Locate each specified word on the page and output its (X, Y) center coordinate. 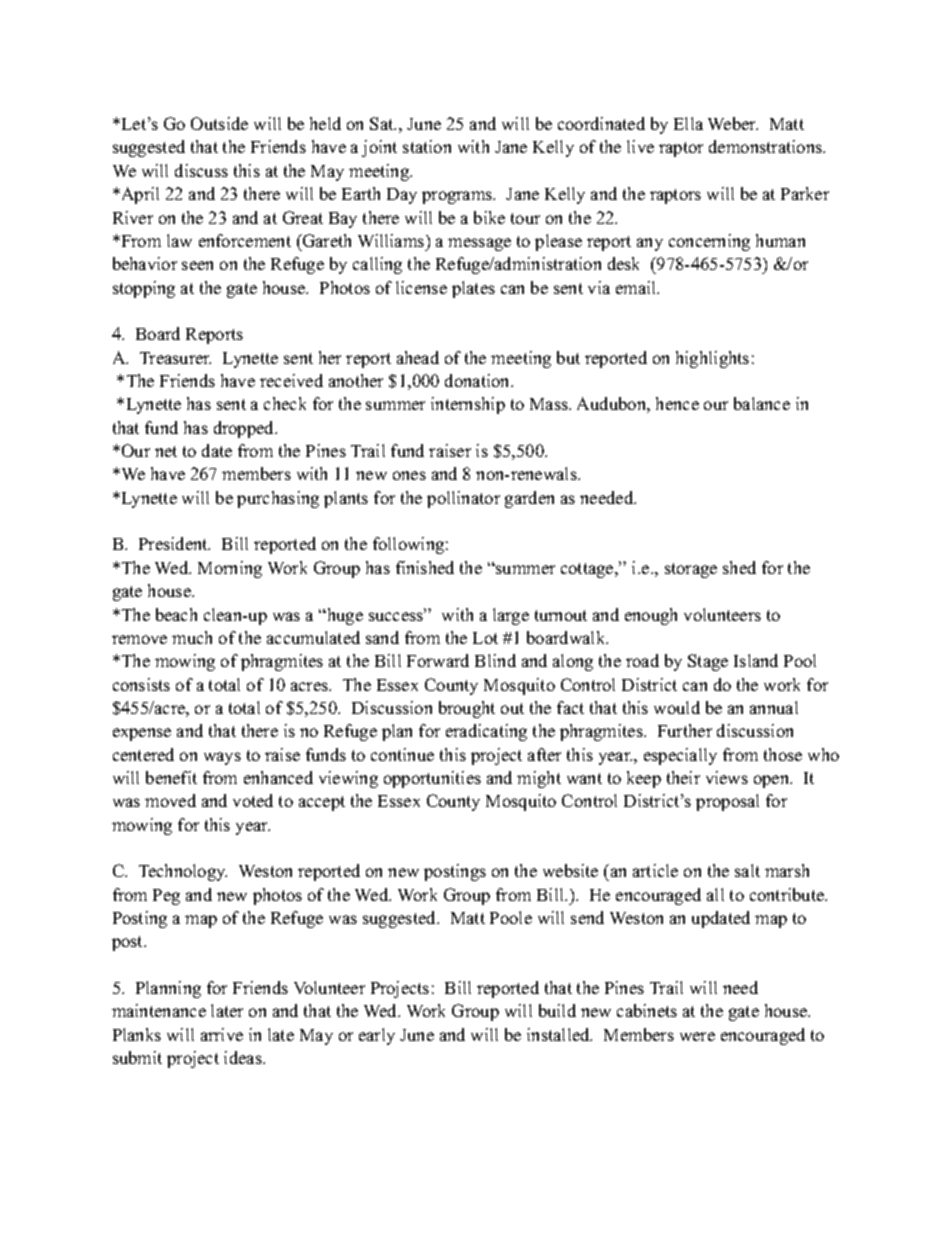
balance (762, 403)
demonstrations (767, 146)
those (783, 754)
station (427, 146)
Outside (219, 123)
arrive (222, 1034)
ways (222, 758)
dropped (245, 429)
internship (468, 405)
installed (559, 1034)
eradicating (486, 732)
